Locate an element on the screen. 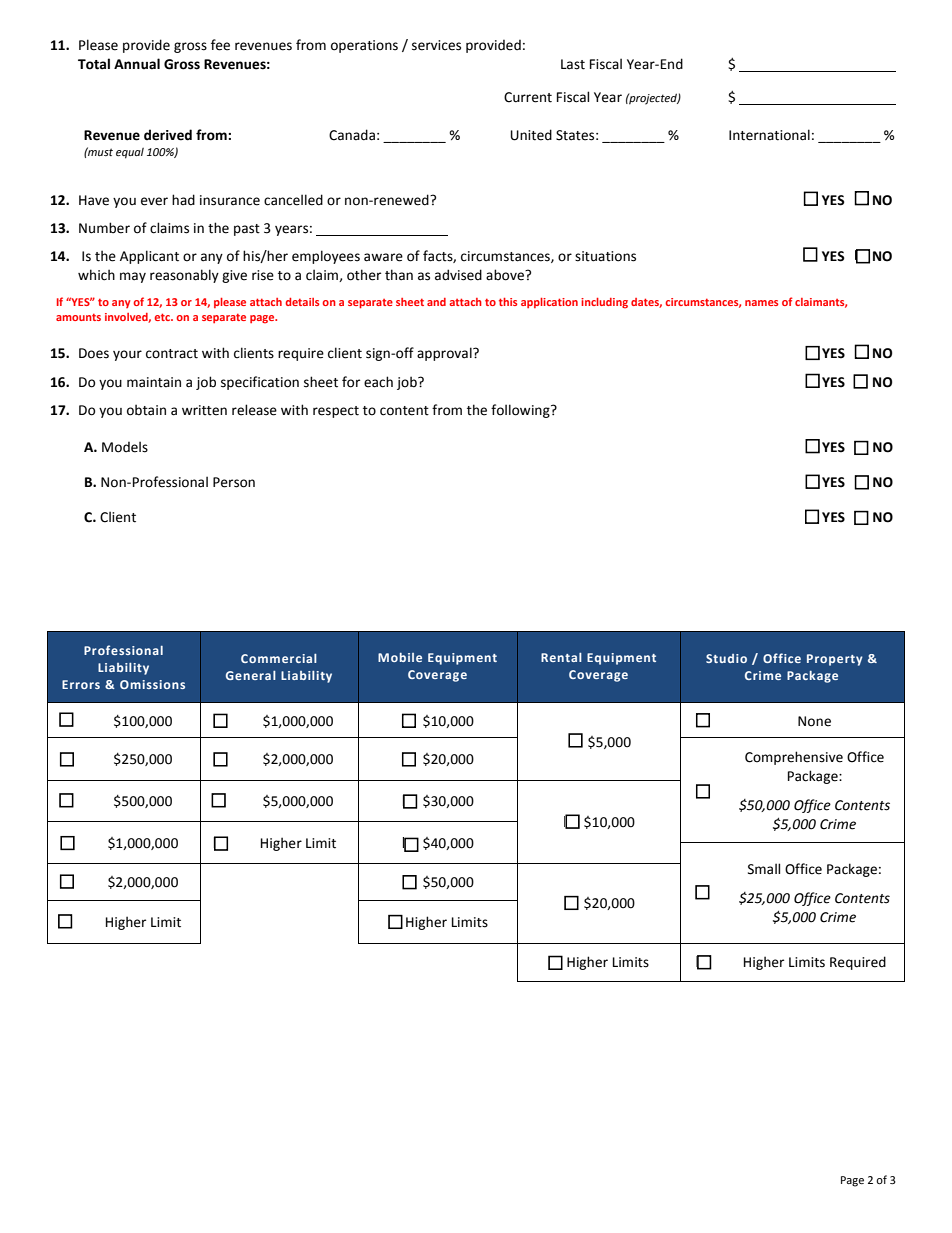 This screenshot has height=1233, width=952. Studio is located at coordinates (726, 658).
